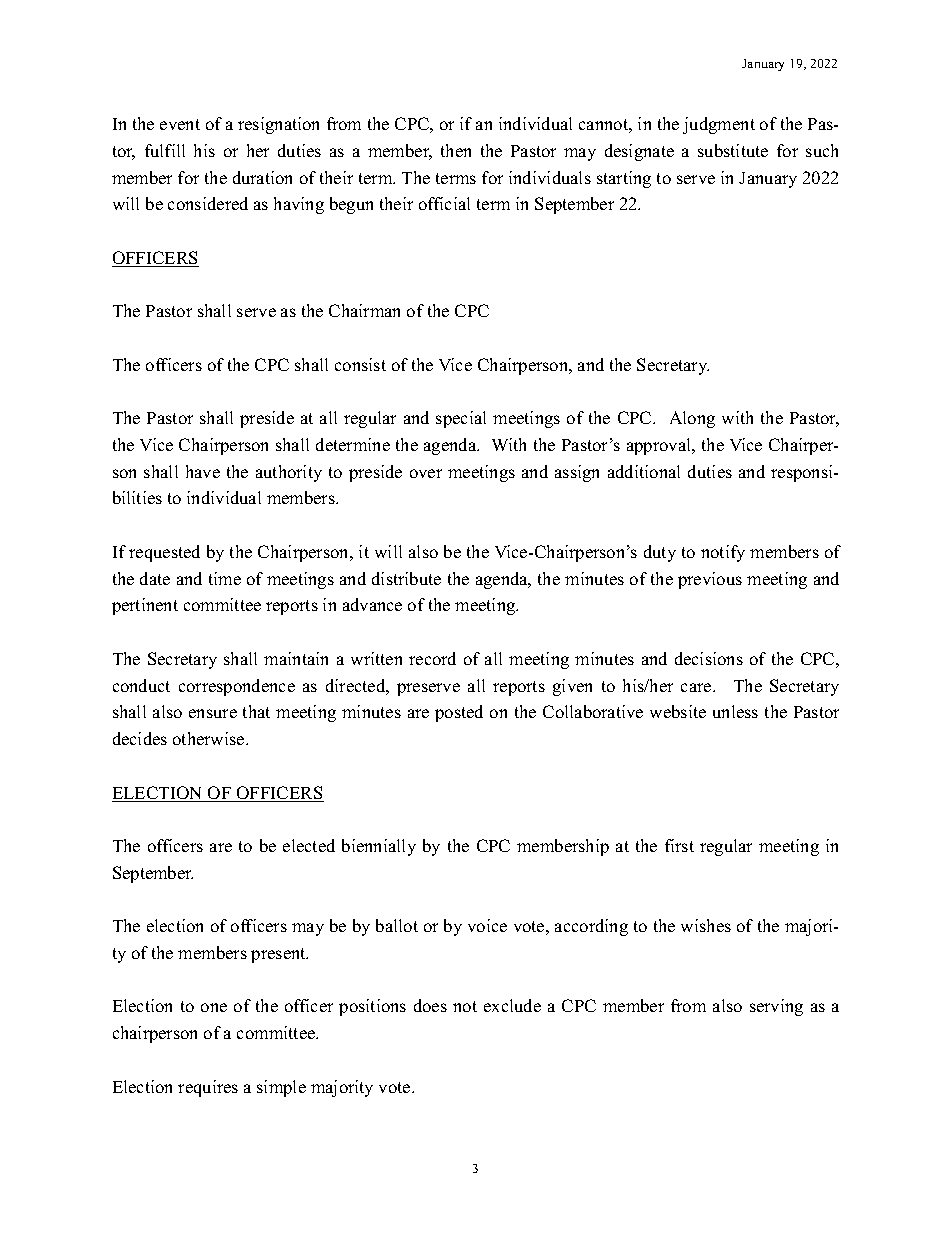  What do you see at coordinates (733, 150) in the page?
I see `substitute` at bounding box center [733, 150].
